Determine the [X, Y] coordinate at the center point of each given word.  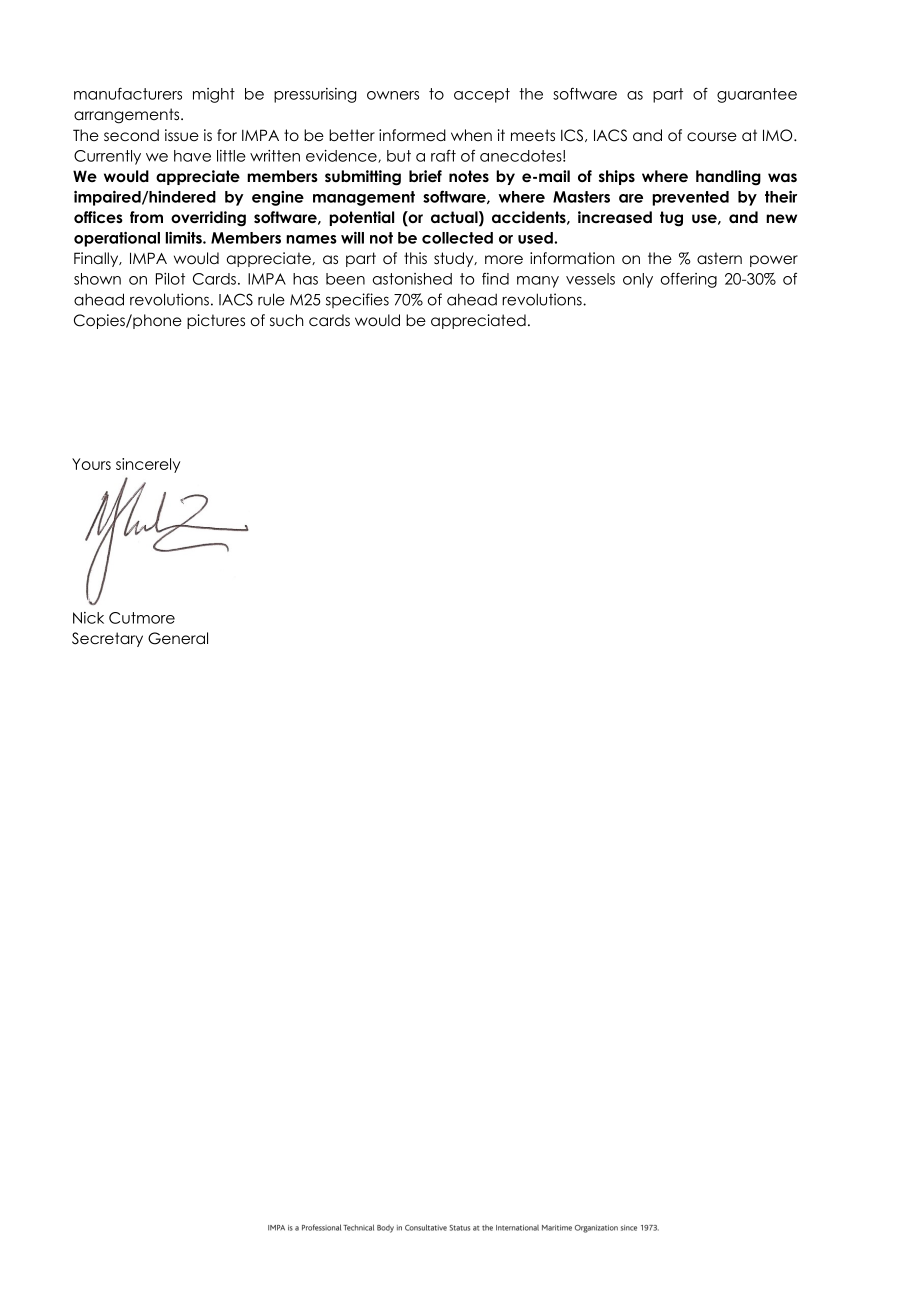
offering [689, 280]
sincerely [148, 465]
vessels [590, 279]
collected [457, 238]
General [178, 638]
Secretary [107, 639]
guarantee [757, 95]
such [286, 320]
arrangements [128, 116]
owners [393, 95]
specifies [357, 300]
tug [671, 219]
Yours [91, 464]
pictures [216, 321]
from [146, 217]
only [638, 280]
